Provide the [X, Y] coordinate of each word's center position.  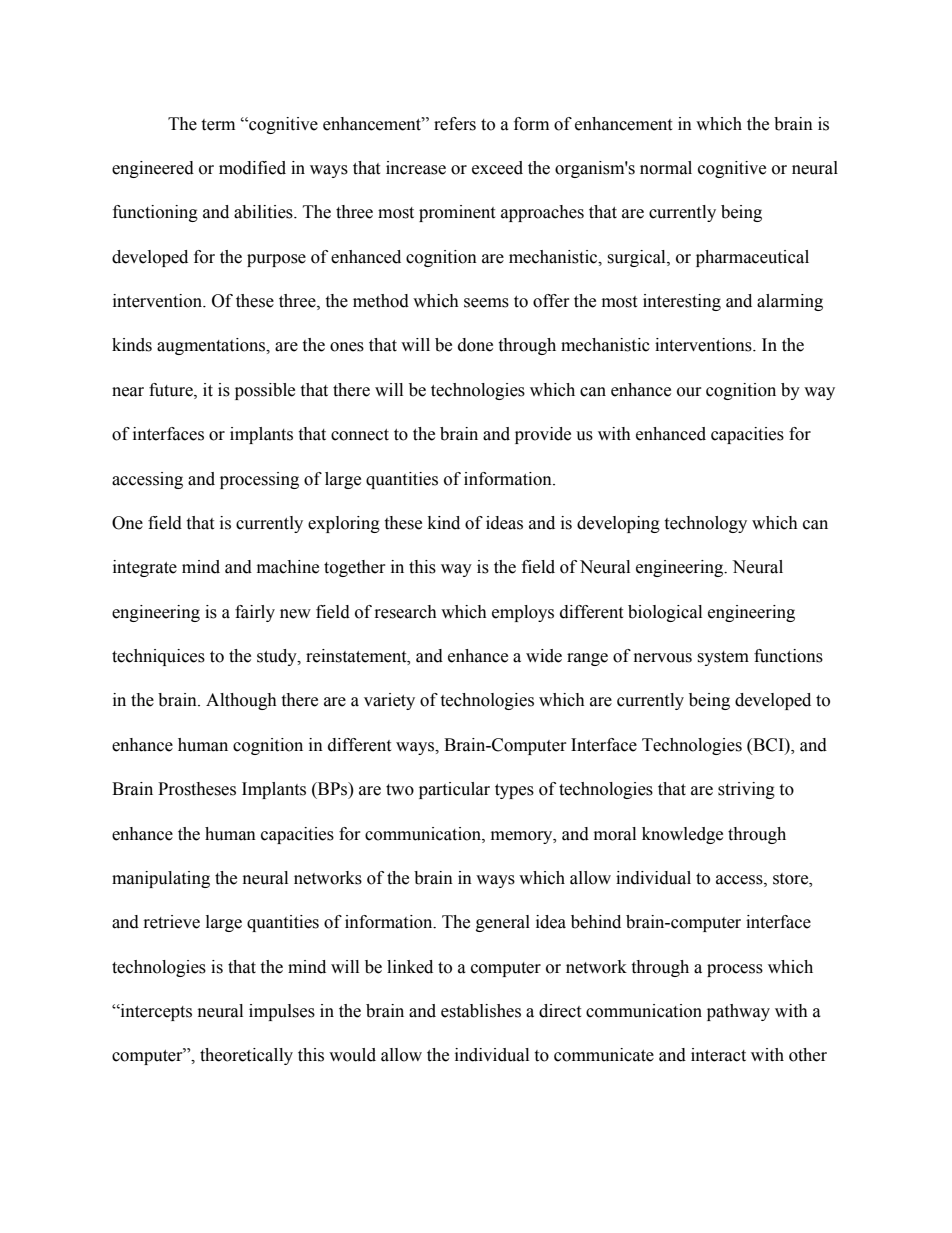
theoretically [246, 1056]
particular [454, 790]
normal [666, 168]
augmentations [212, 346]
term [218, 125]
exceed [497, 168]
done [475, 345]
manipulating [161, 879]
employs [523, 613]
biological [665, 613]
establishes [481, 1011]
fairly [255, 613]
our [689, 392]
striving [746, 790]
